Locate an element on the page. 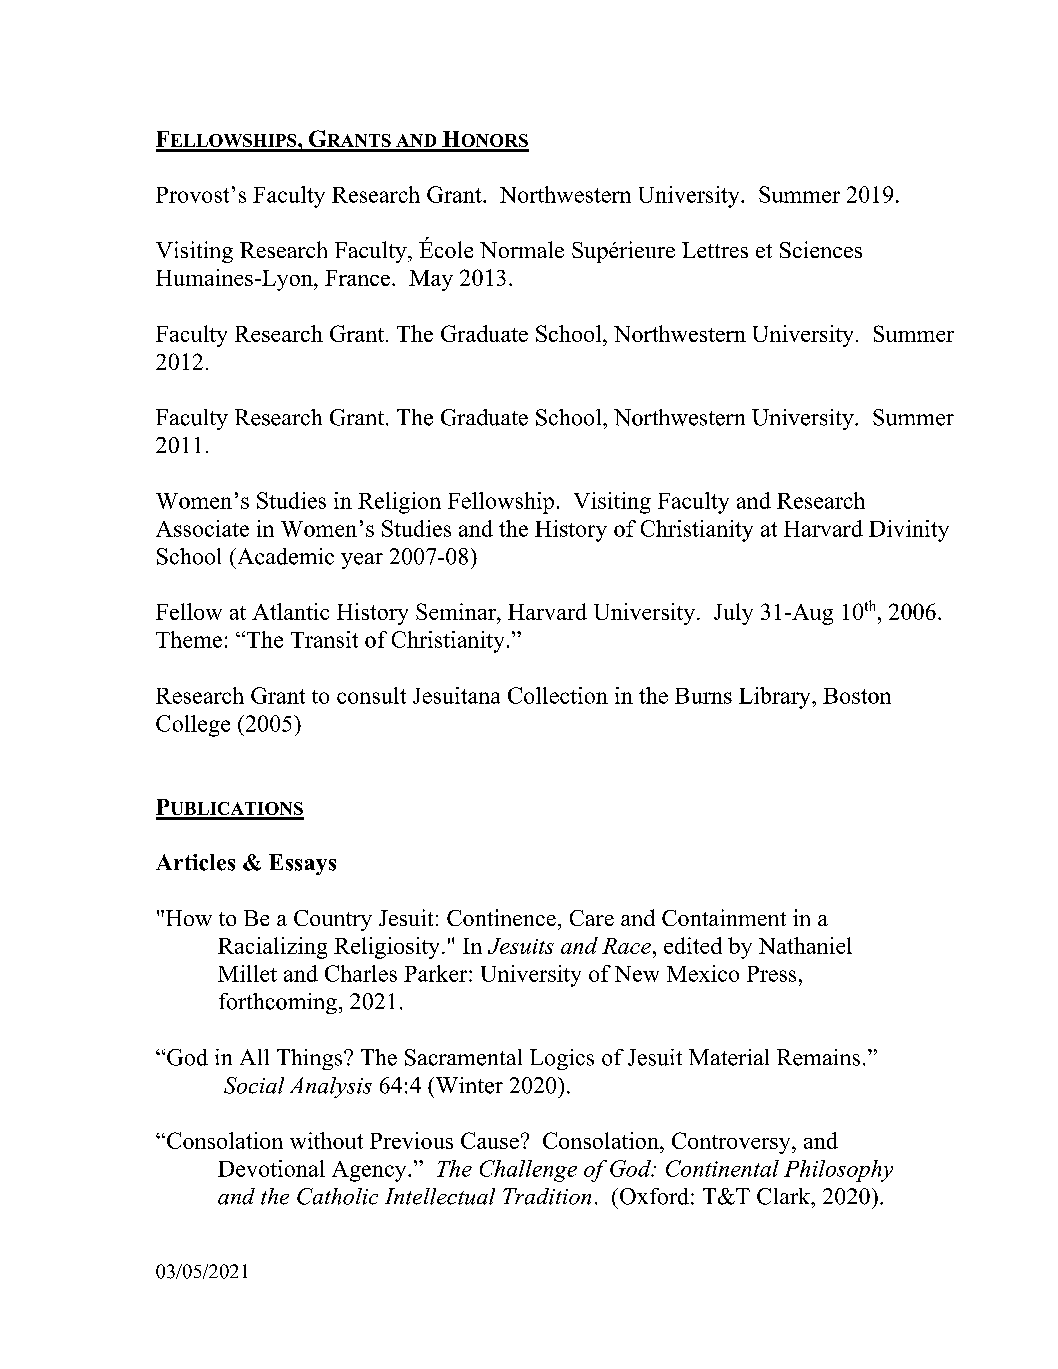  Care is located at coordinates (592, 918).
